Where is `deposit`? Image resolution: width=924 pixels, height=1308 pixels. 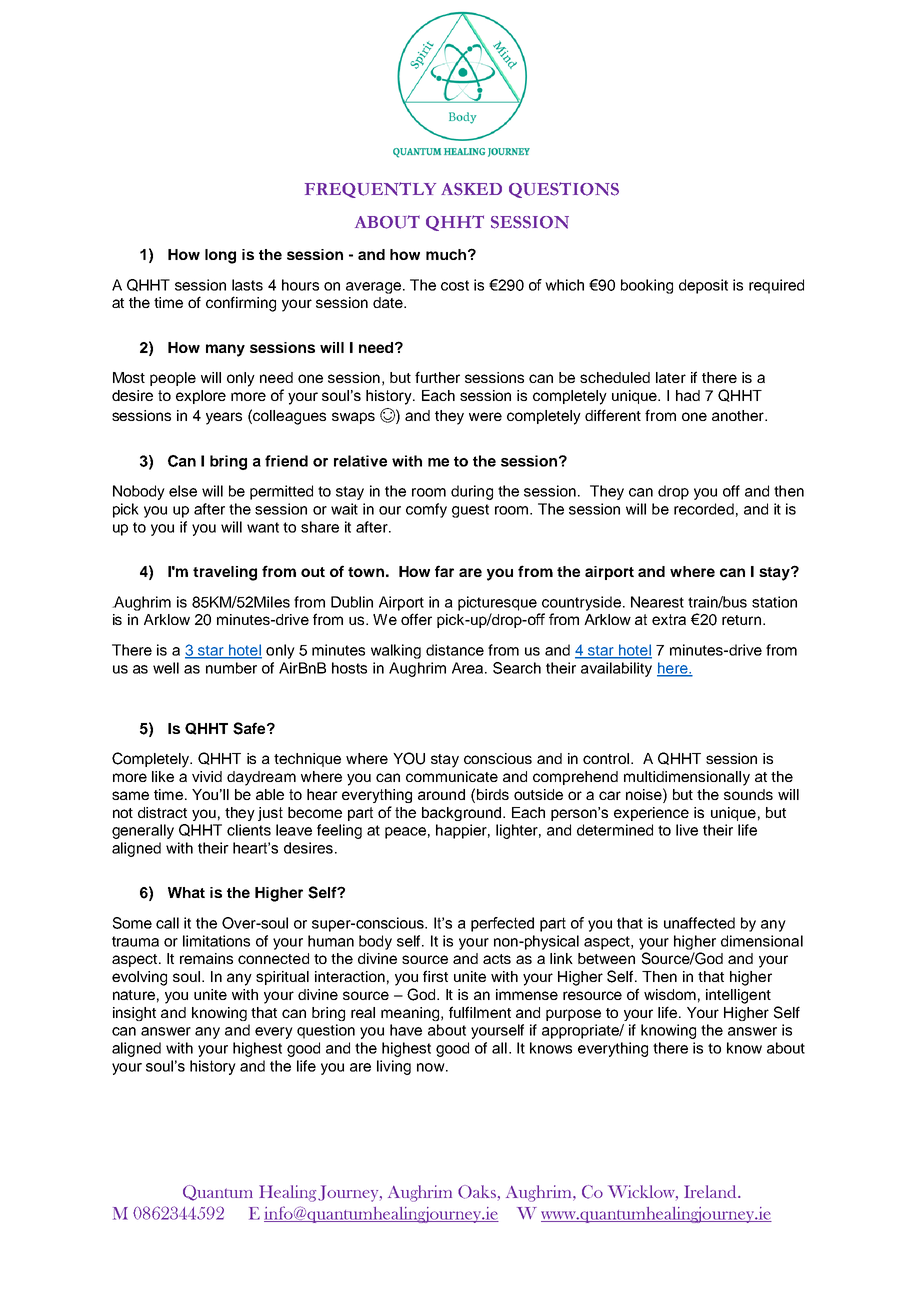 deposit is located at coordinates (703, 286).
